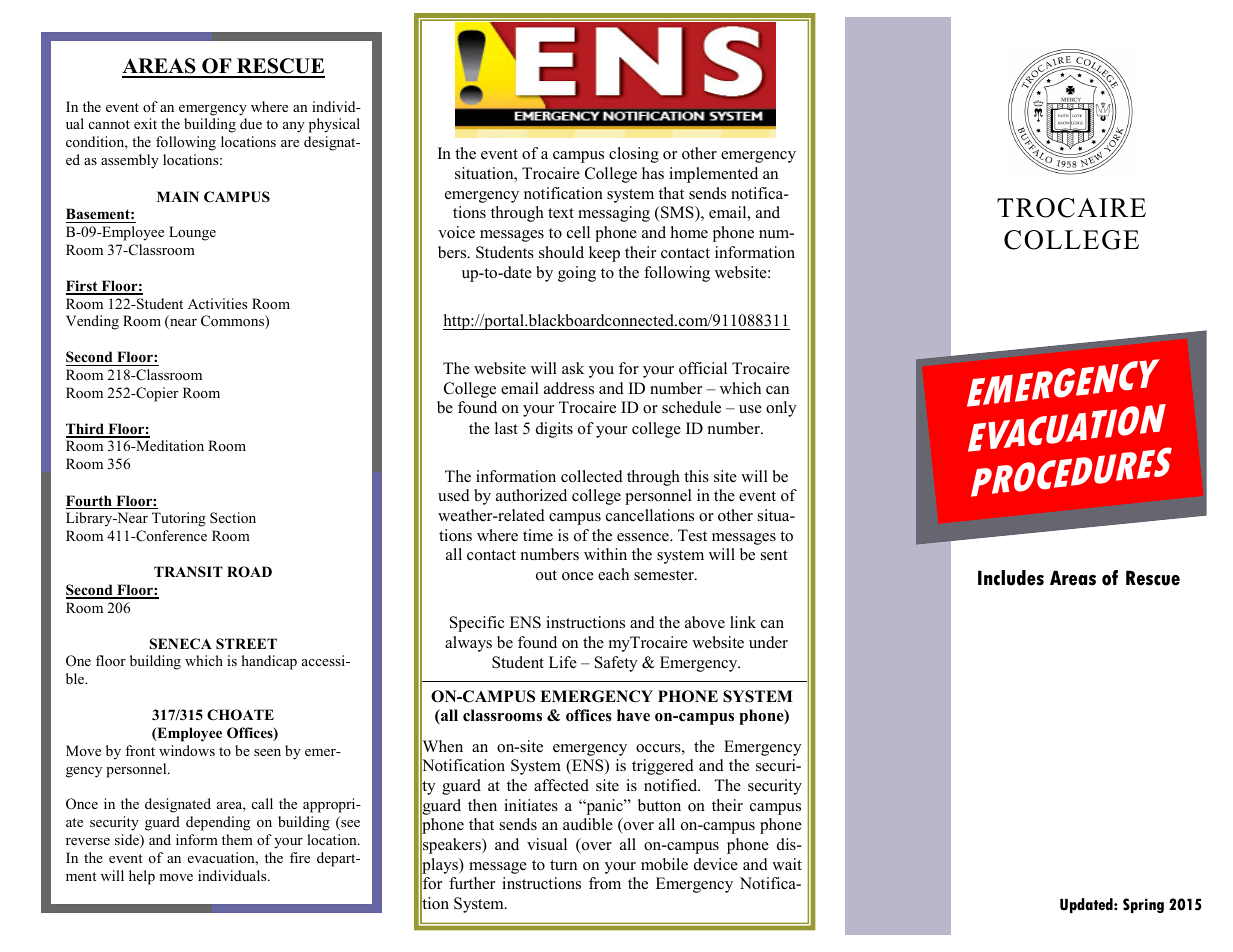 Image resolution: width=1233 pixels, height=952 pixels. What do you see at coordinates (633, 715) in the image?
I see `have` at bounding box center [633, 715].
